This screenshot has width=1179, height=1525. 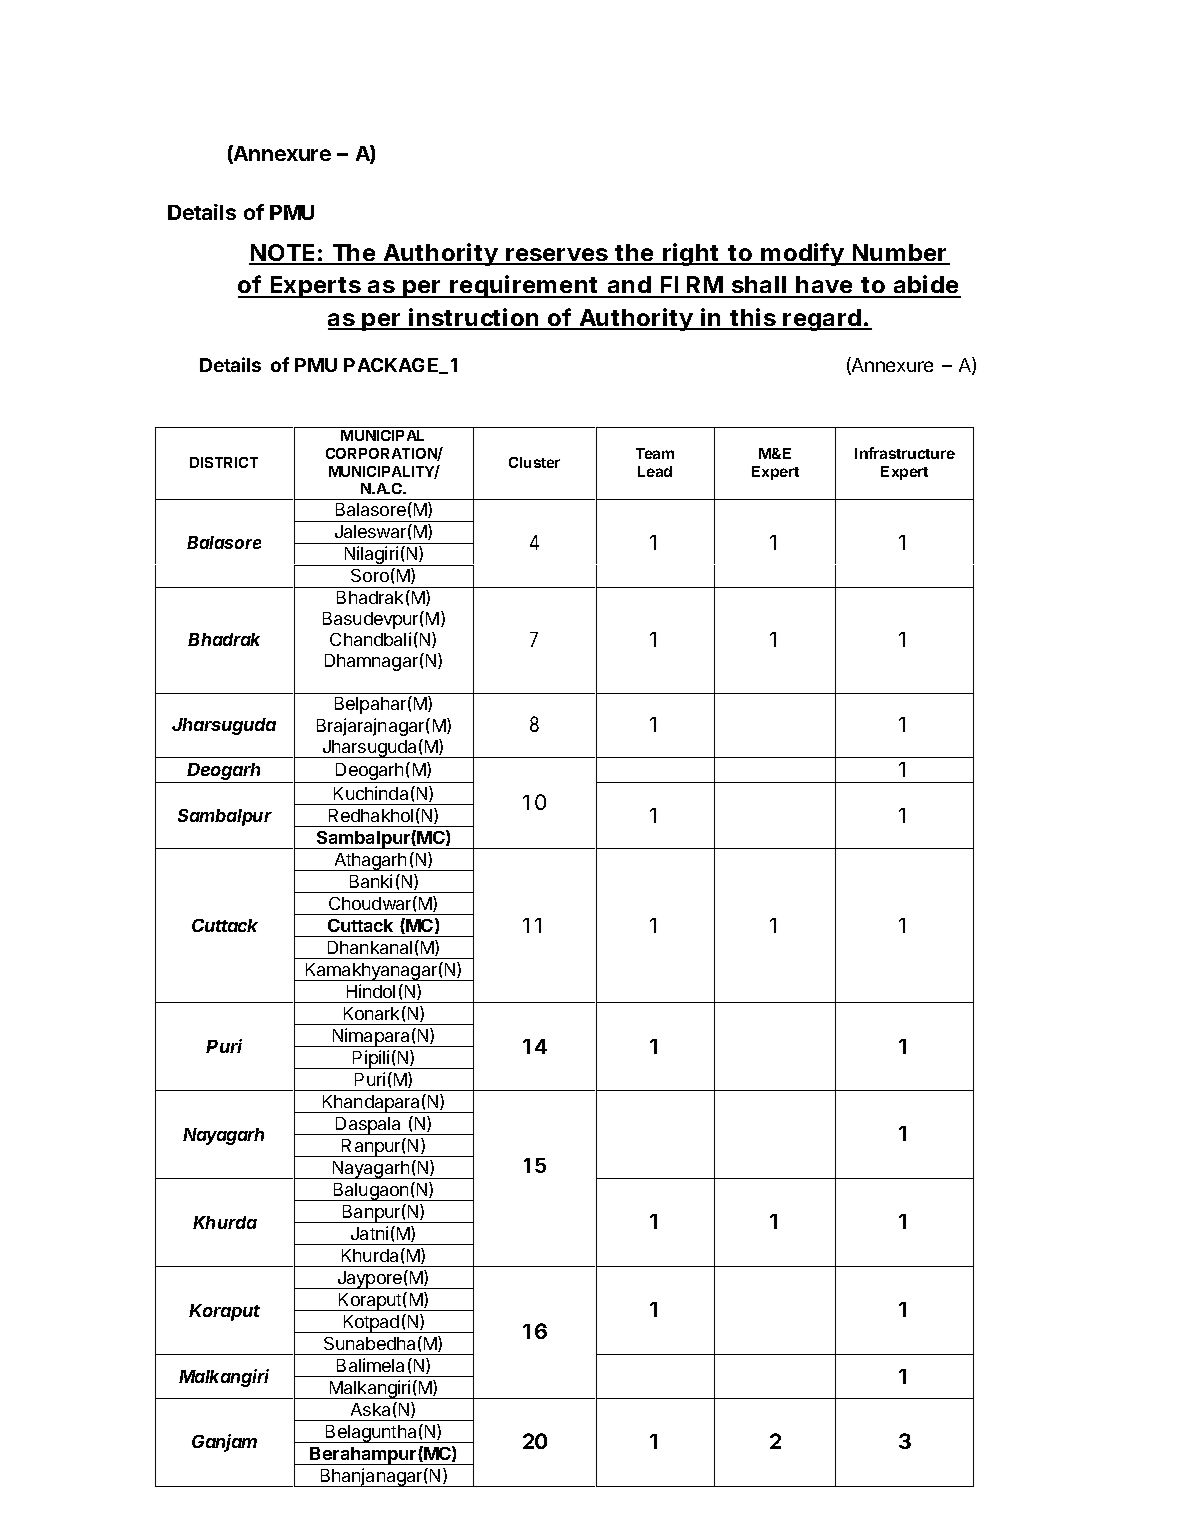 What do you see at coordinates (534, 462) in the screenshot?
I see `Cluster` at bounding box center [534, 462].
